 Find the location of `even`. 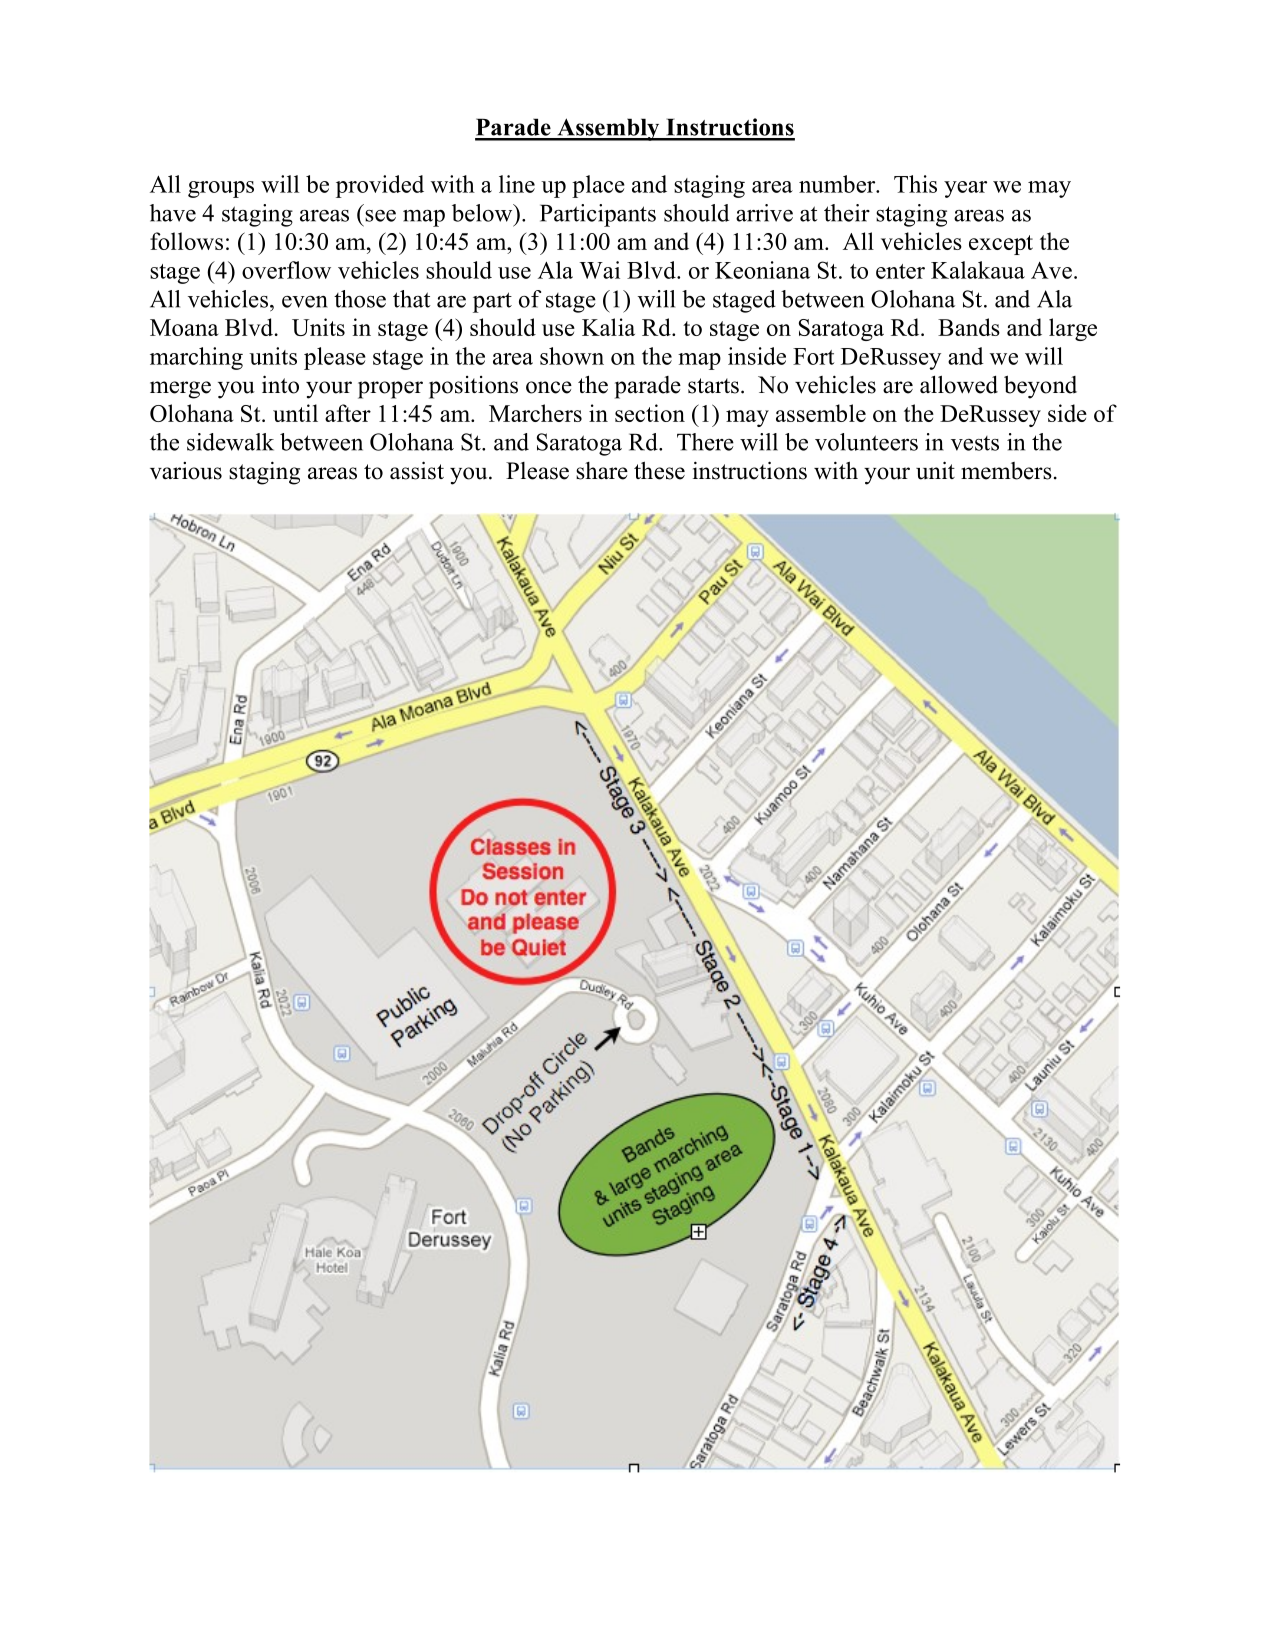

even is located at coordinates (305, 302).
